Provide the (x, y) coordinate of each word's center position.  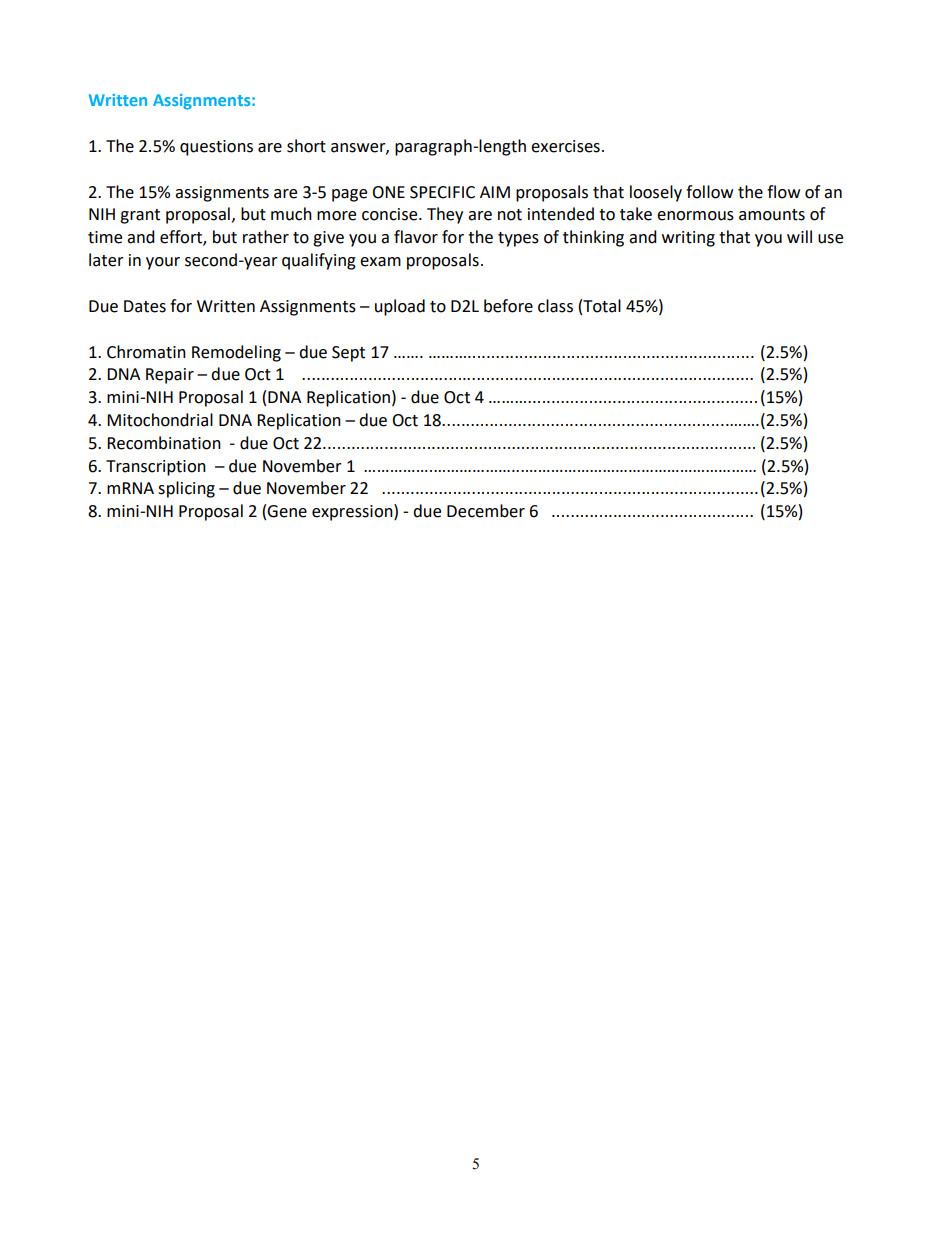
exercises (565, 146)
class (555, 306)
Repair (170, 376)
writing (688, 239)
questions (216, 148)
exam (380, 262)
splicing (186, 489)
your (163, 263)
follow (709, 192)
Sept (348, 354)
